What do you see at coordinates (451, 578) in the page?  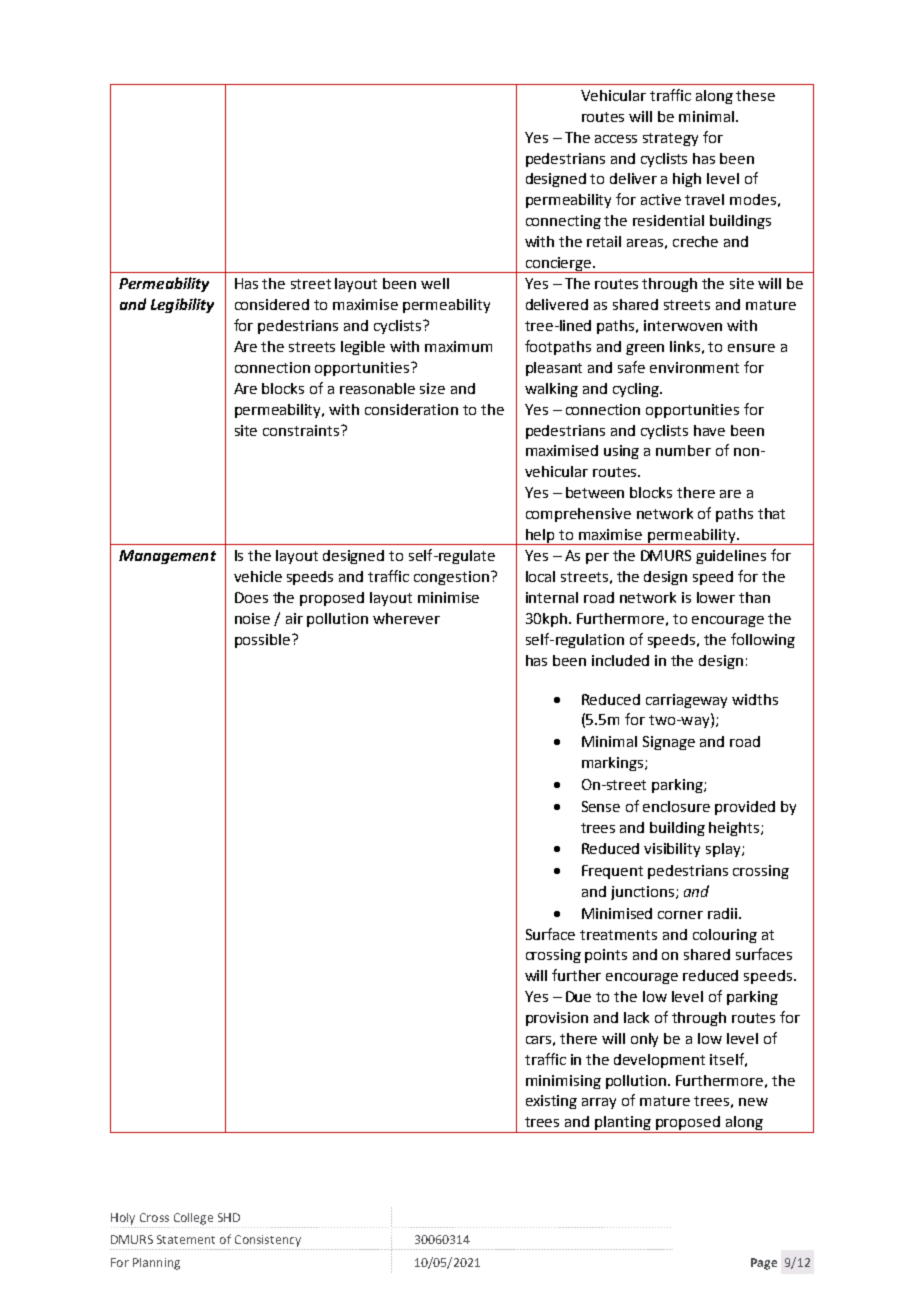 I see `congestion` at bounding box center [451, 578].
